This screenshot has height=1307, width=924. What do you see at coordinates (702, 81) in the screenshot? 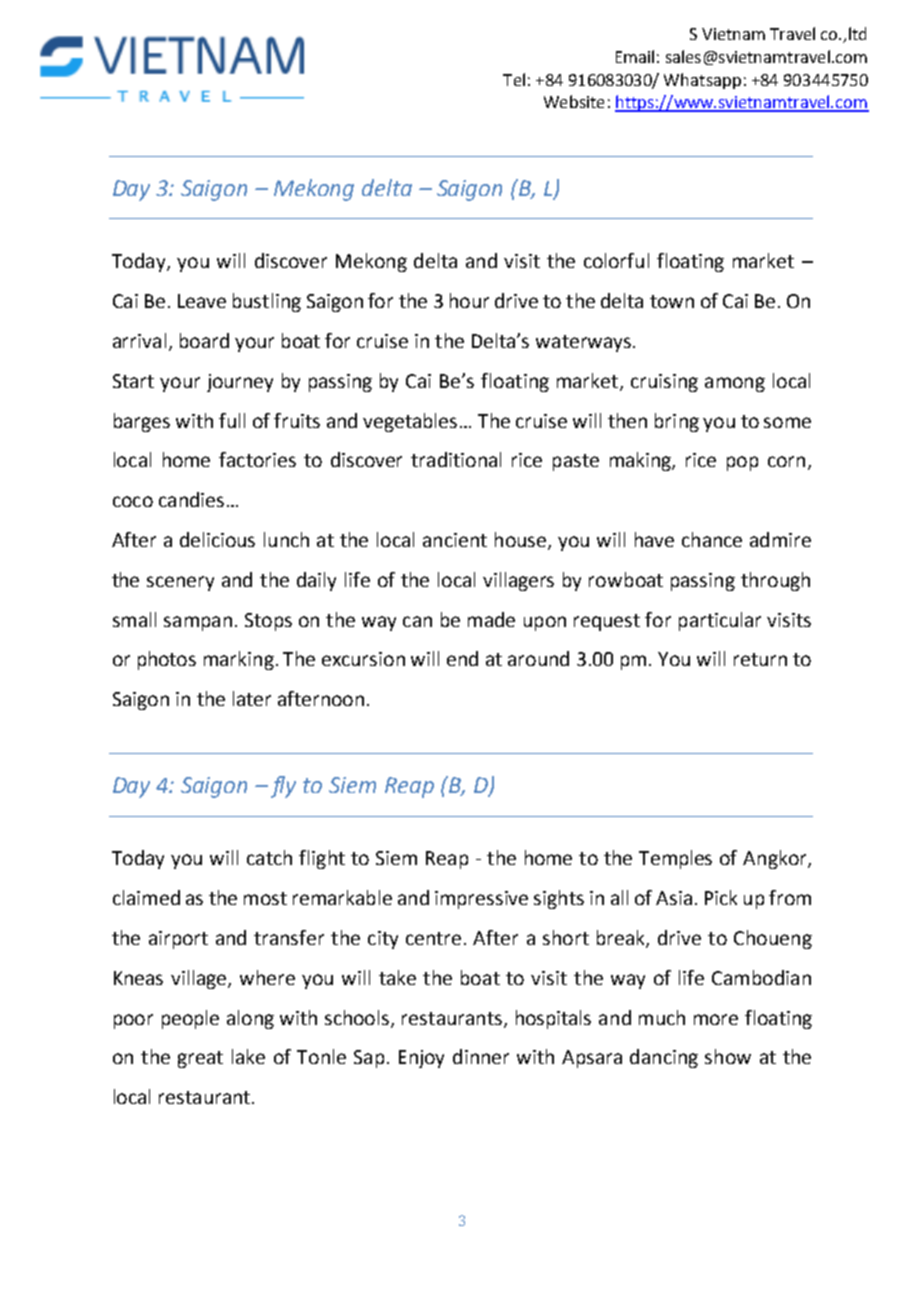
I see `Whatsapp` at bounding box center [702, 81].
